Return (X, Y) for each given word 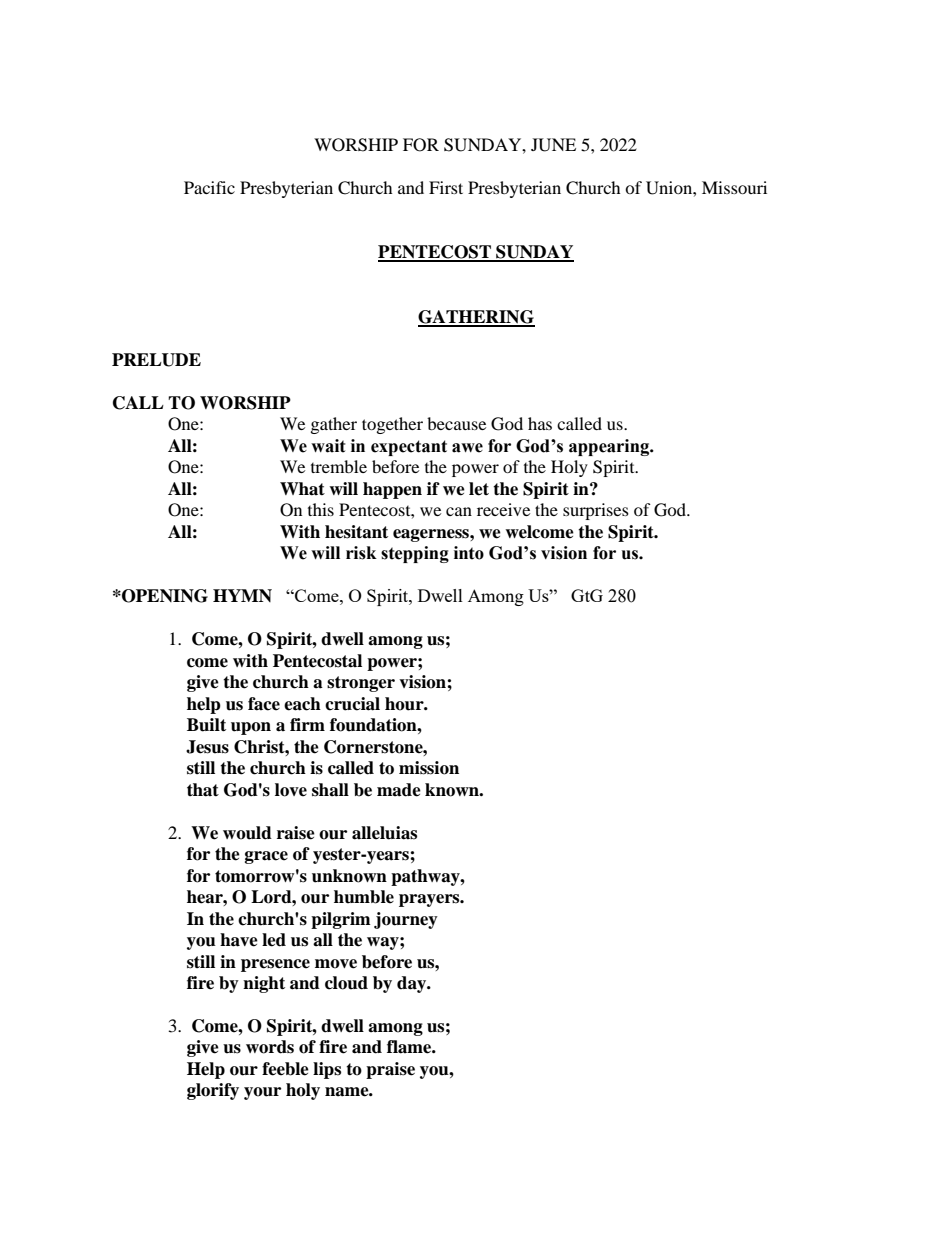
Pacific (209, 187)
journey (406, 920)
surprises (596, 511)
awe (467, 448)
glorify (213, 1091)
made (399, 790)
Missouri (734, 187)
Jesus (207, 747)
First (446, 187)
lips (327, 1070)
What (302, 489)
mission (429, 768)
